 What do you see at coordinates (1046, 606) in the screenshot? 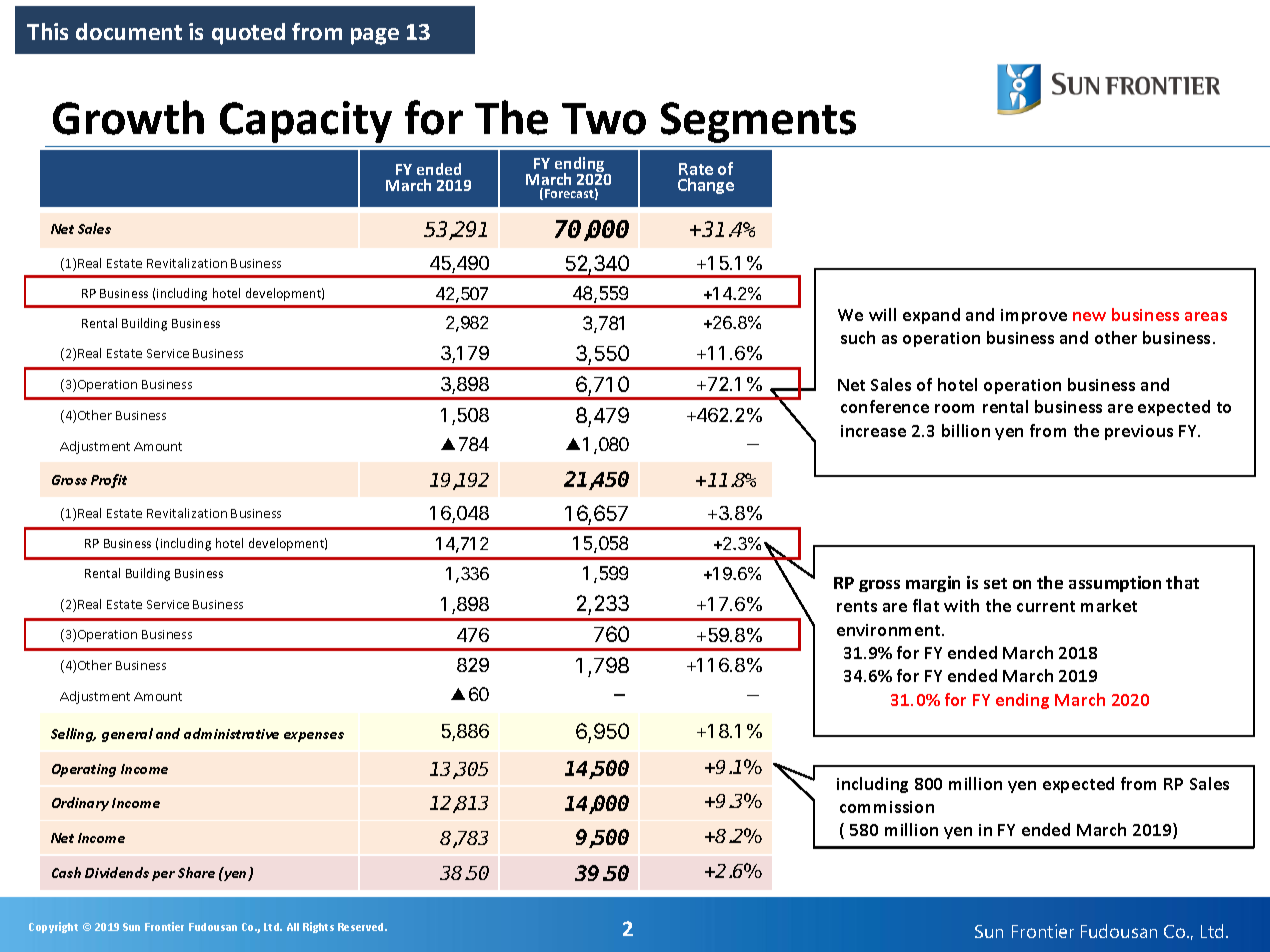
I see `current` at bounding box center [1046, 606].
